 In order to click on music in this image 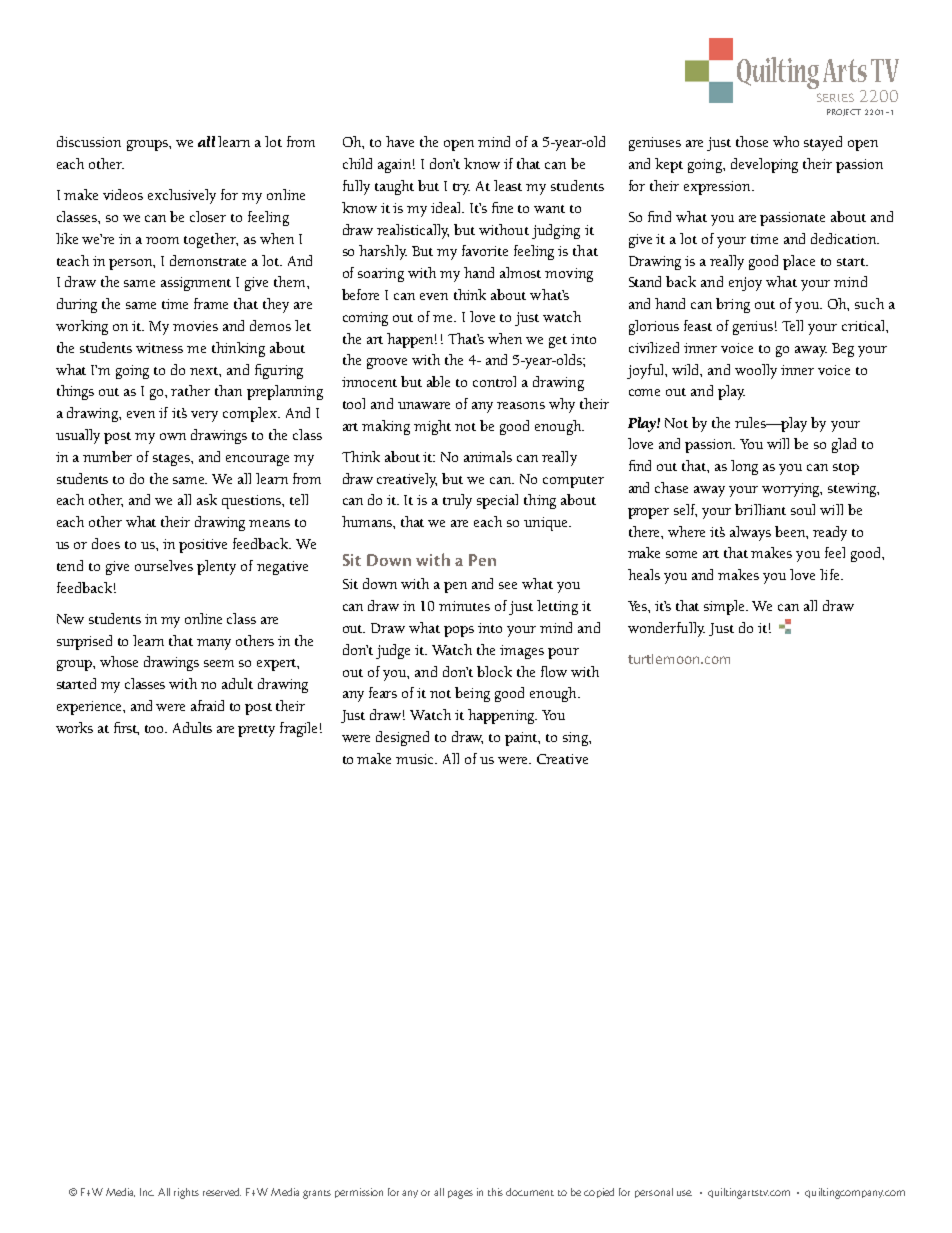, I will do `click(416, 759)`.
